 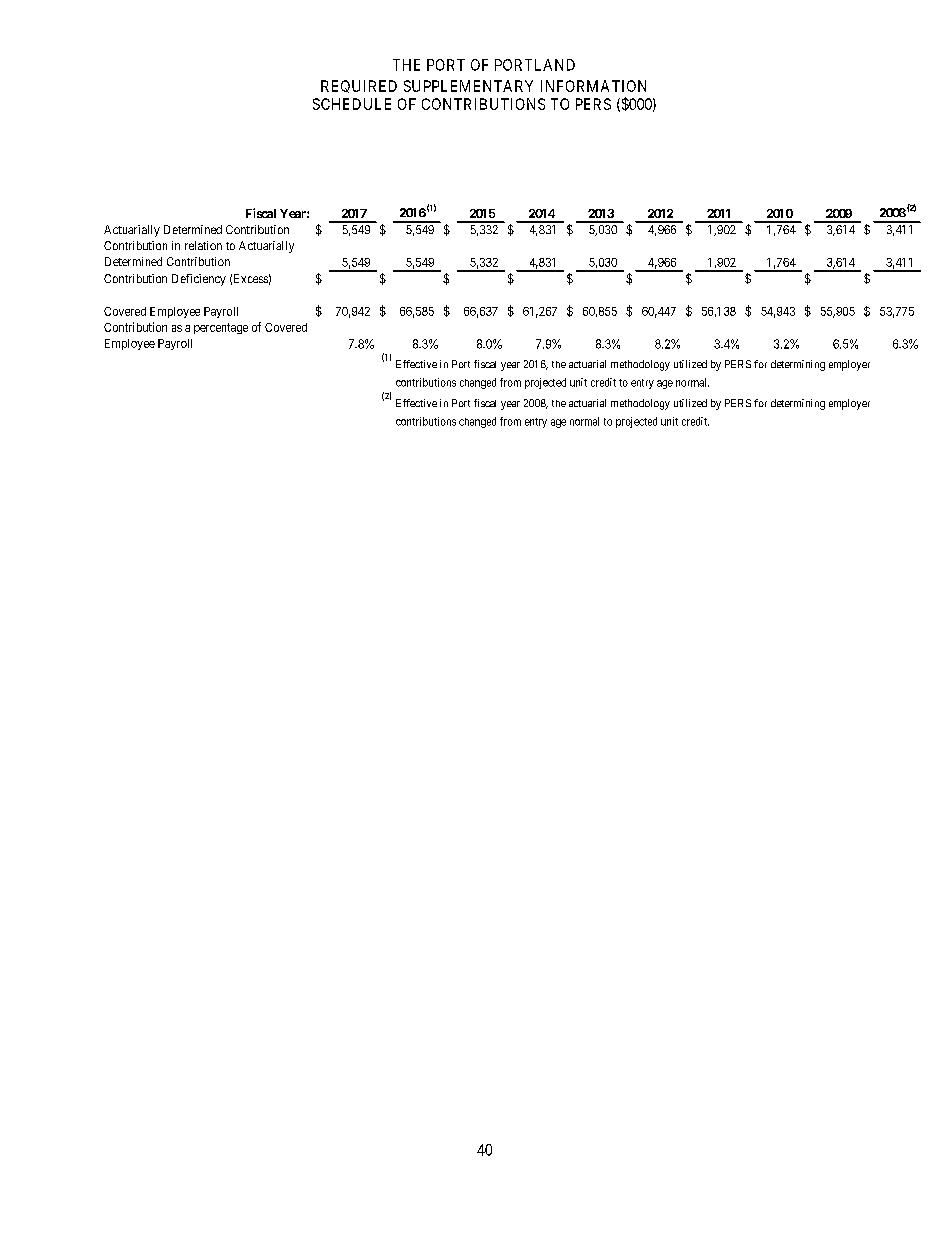 What do you see at coordinates (221, 328) in the screenshot?
I see `percentage` at bounding box center [221, 328].
